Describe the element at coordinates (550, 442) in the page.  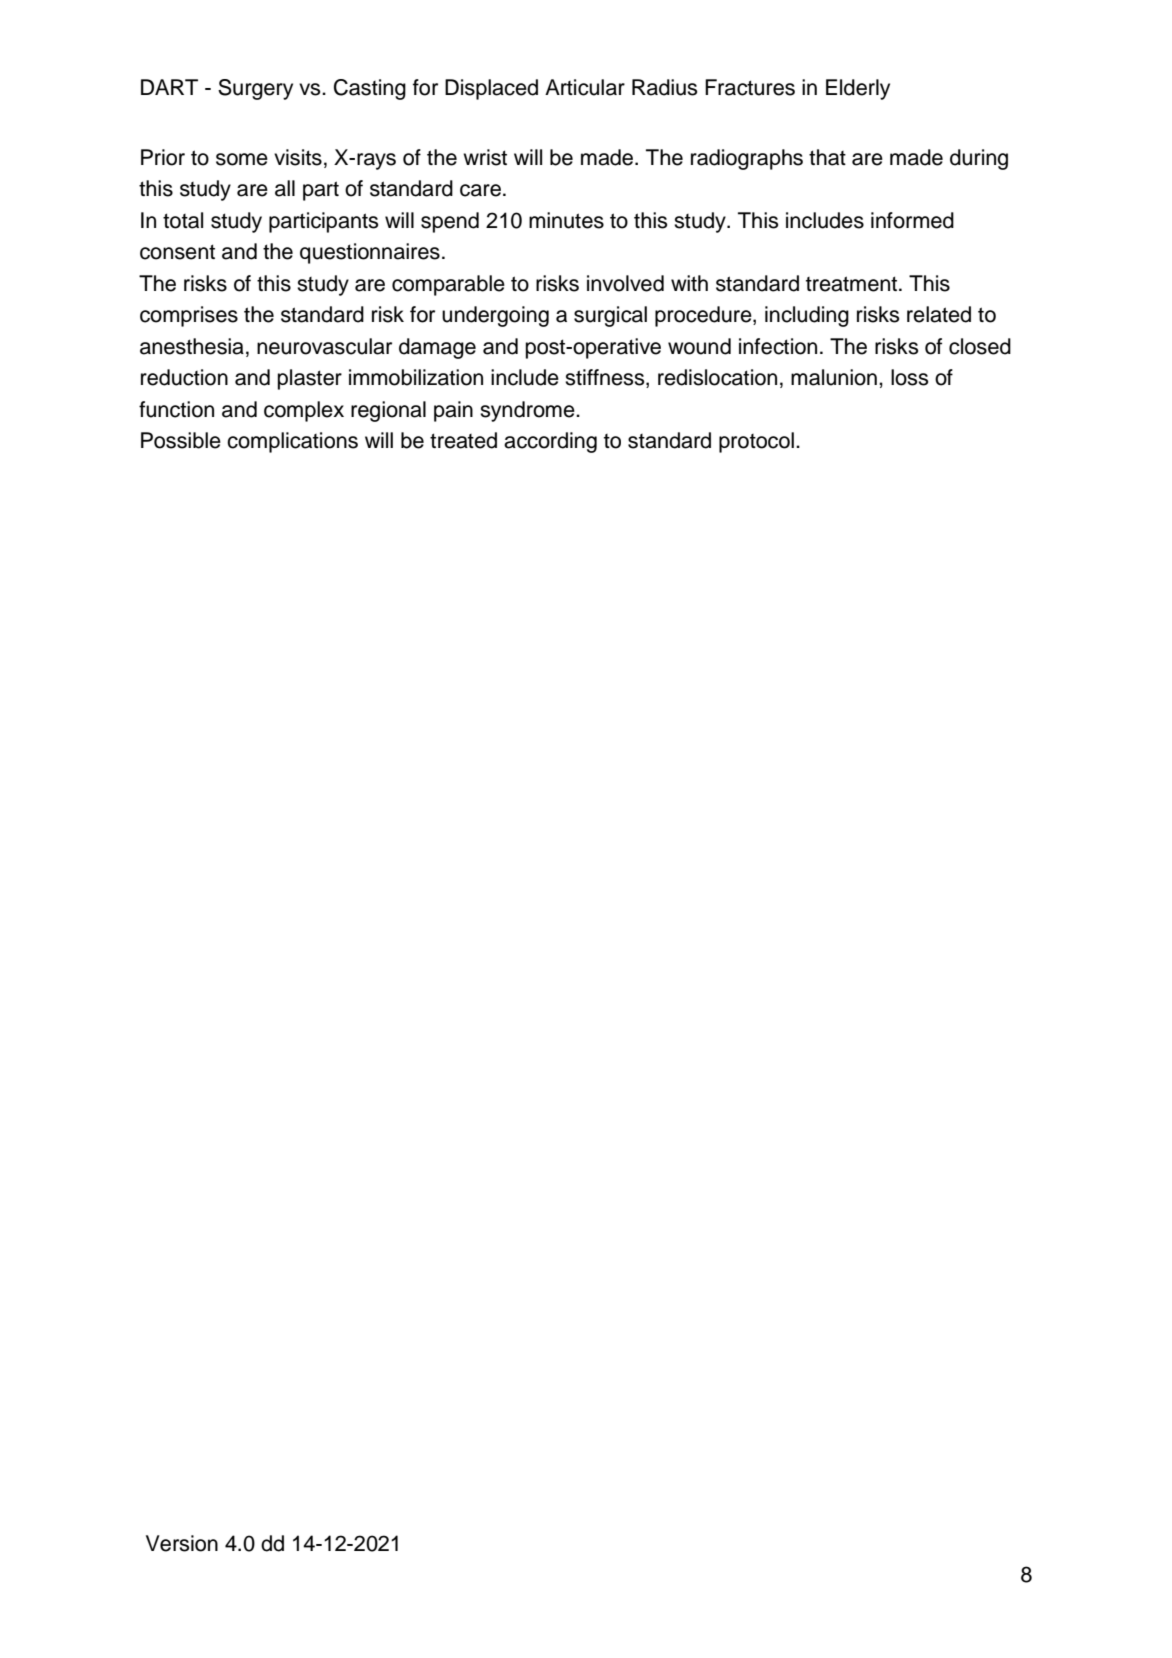
I see `according` at that location.
